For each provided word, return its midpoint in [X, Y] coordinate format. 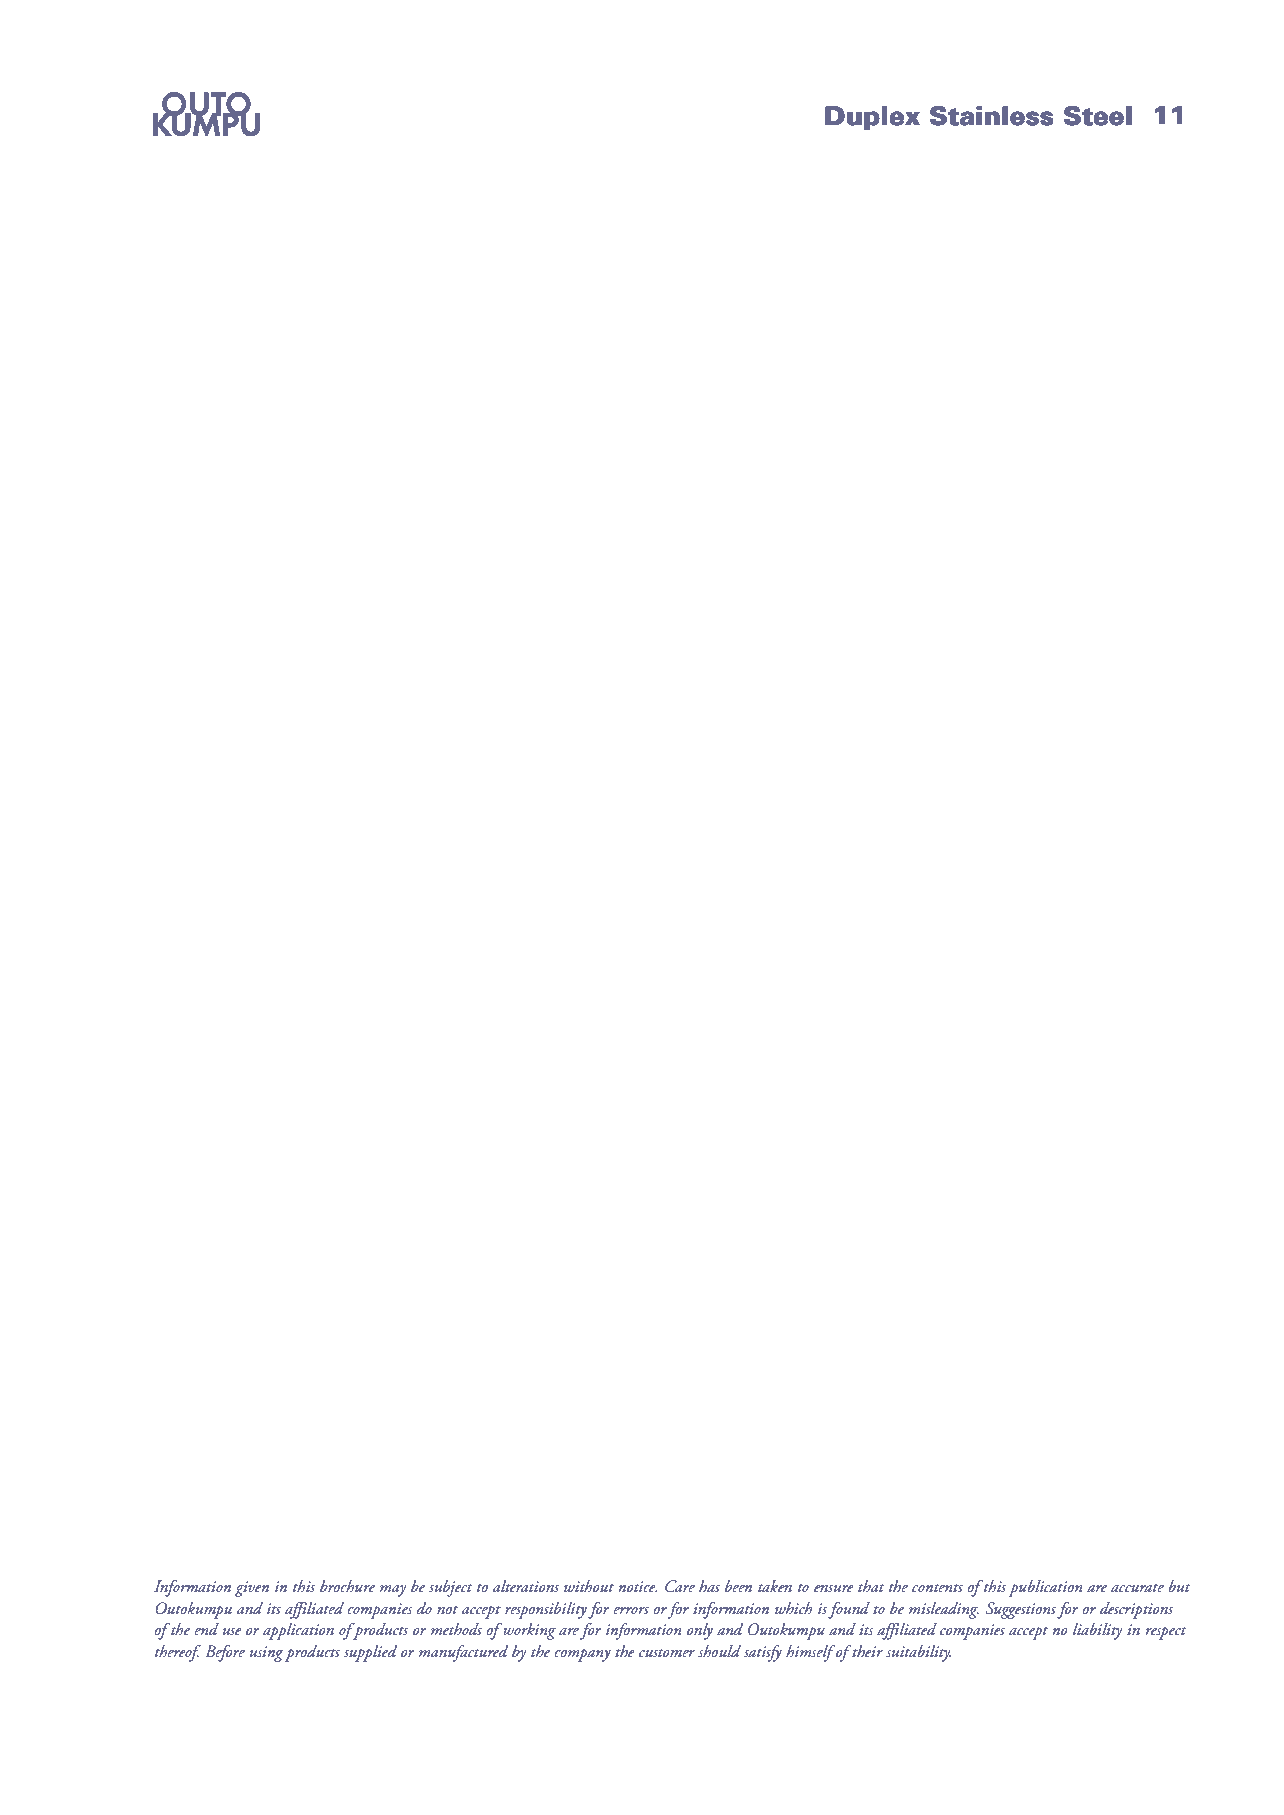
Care [680, 1586]
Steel [1098, 116]
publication [1045, 1588]
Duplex [872, 118]
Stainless [991, 116]
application [298, 1631]
